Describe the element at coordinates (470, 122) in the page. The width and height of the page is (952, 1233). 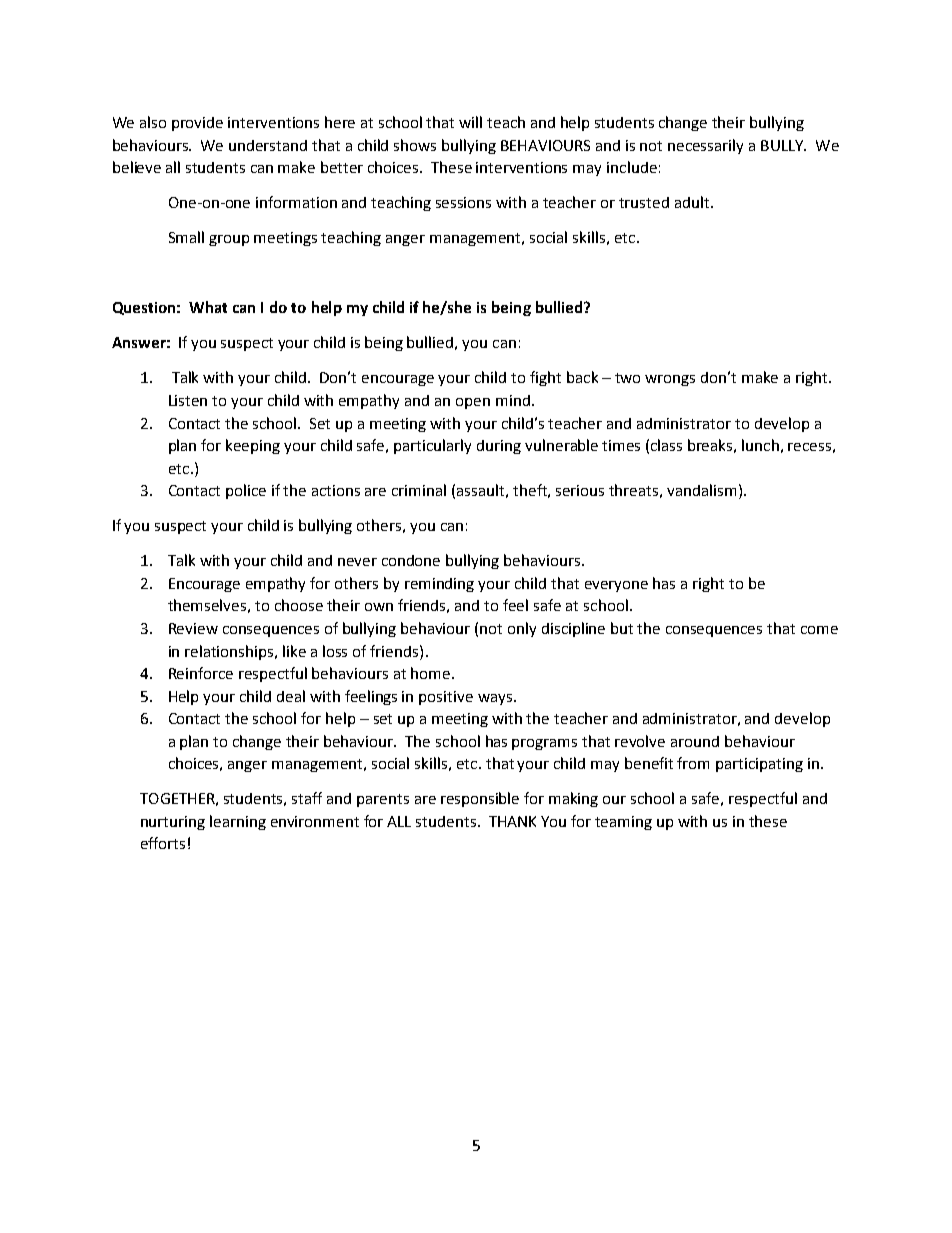
I see `will` at that location.
